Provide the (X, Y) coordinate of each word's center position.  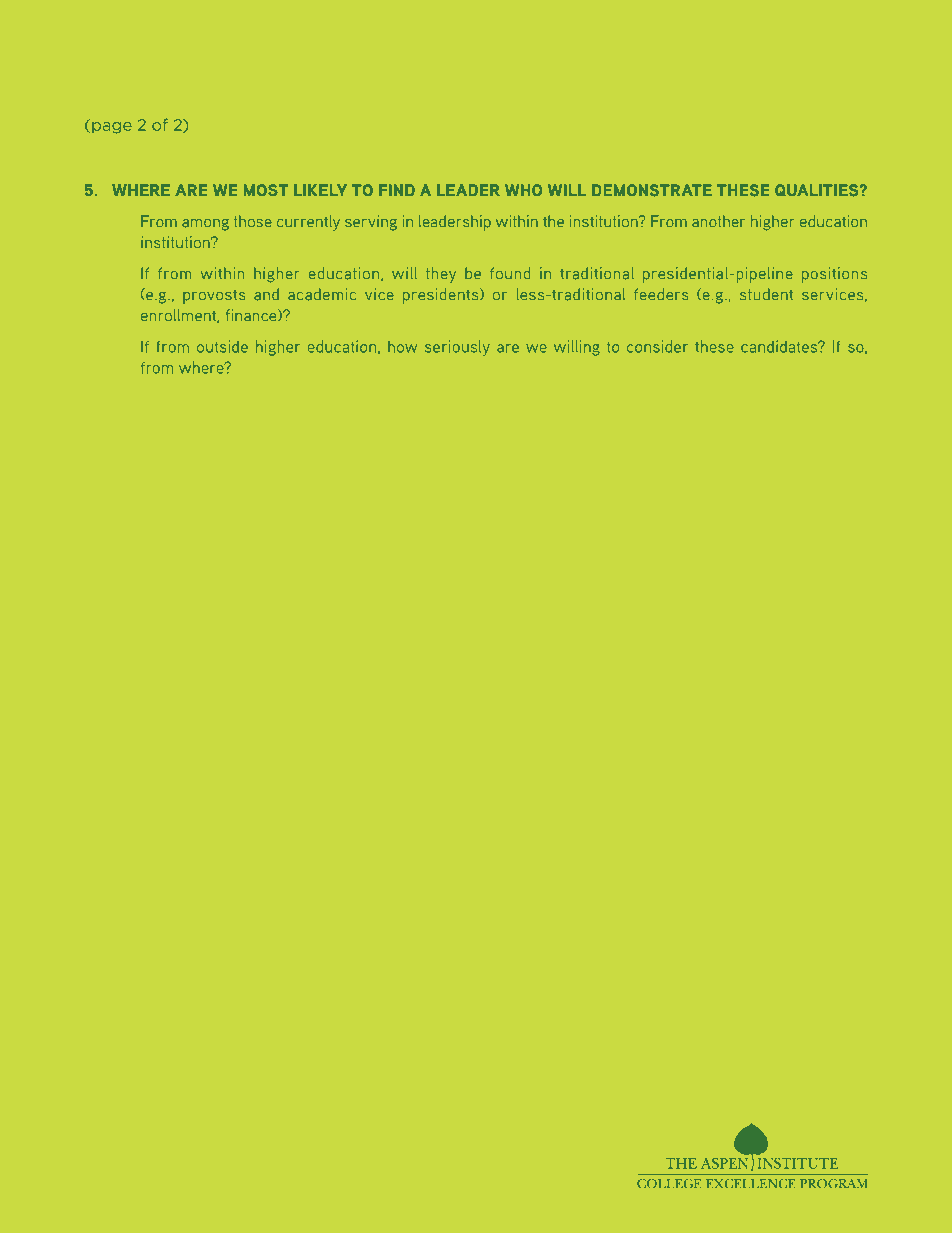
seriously (457, 348)
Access (460, 71)
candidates (780, 346)
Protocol (143, 71)
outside (222, 346)
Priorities (722, 71)
